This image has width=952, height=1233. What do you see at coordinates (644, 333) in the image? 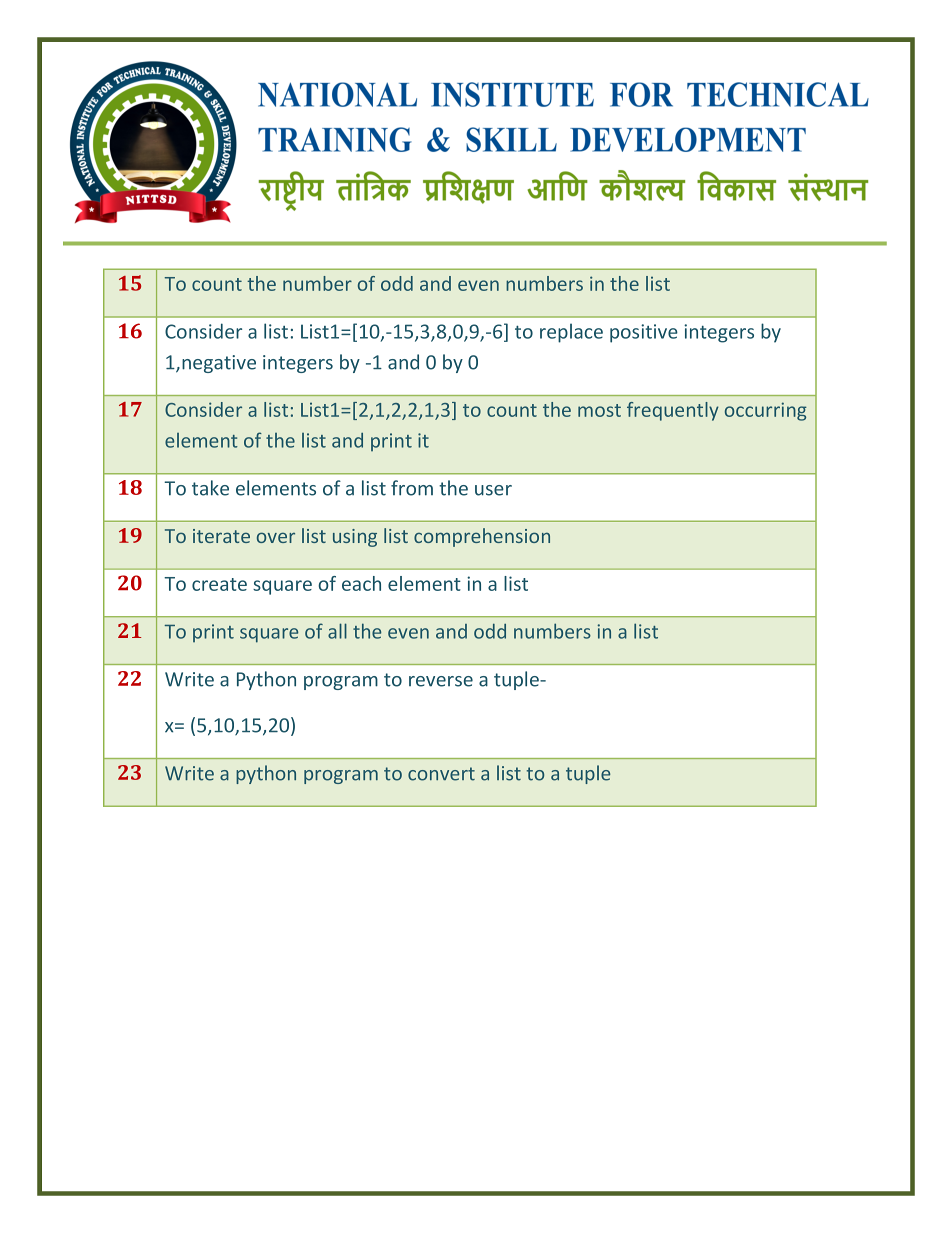
I see `positive` at bounding box center [644, 333].
